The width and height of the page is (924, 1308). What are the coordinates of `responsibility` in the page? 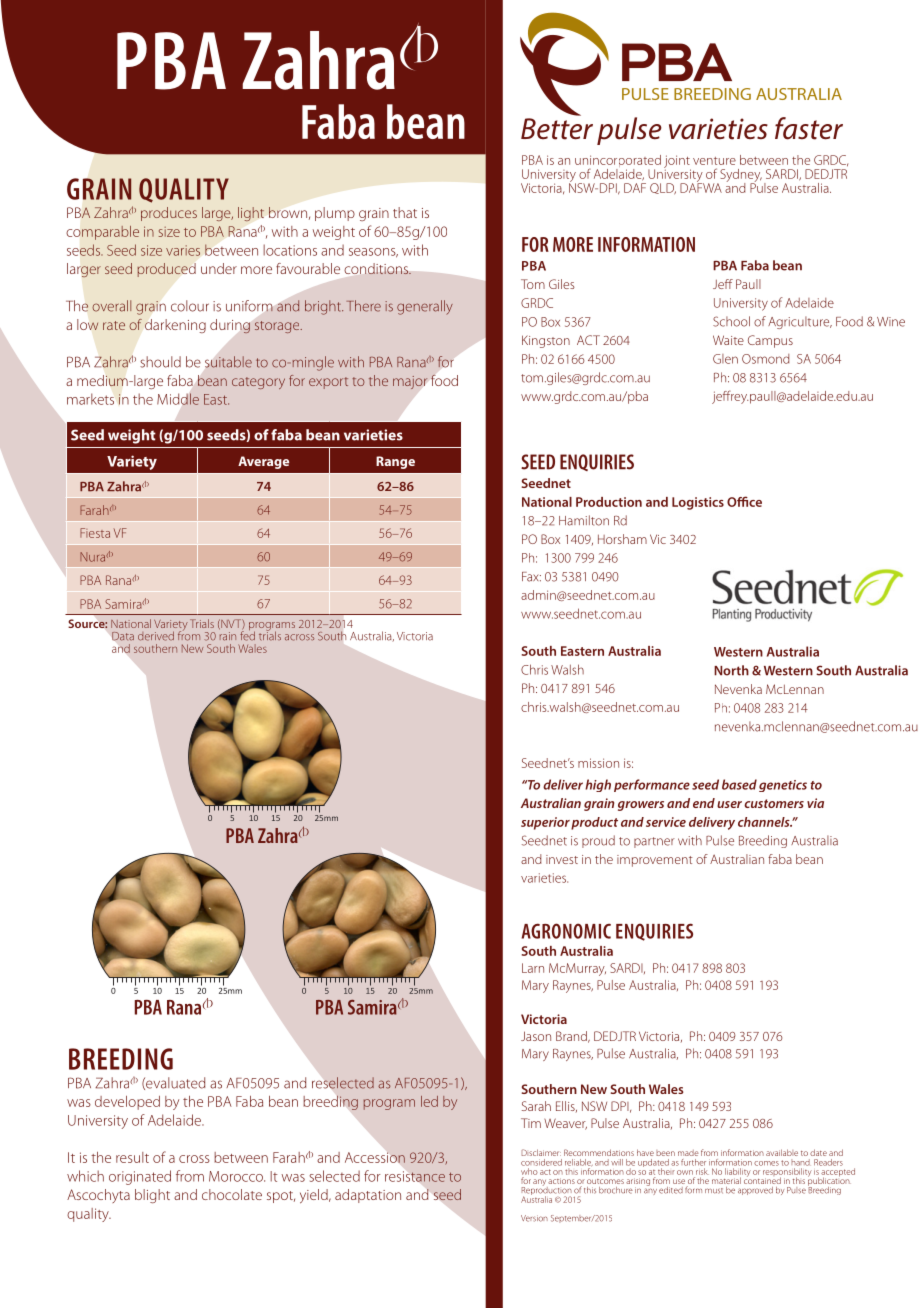 It's located at (787, 1173).
